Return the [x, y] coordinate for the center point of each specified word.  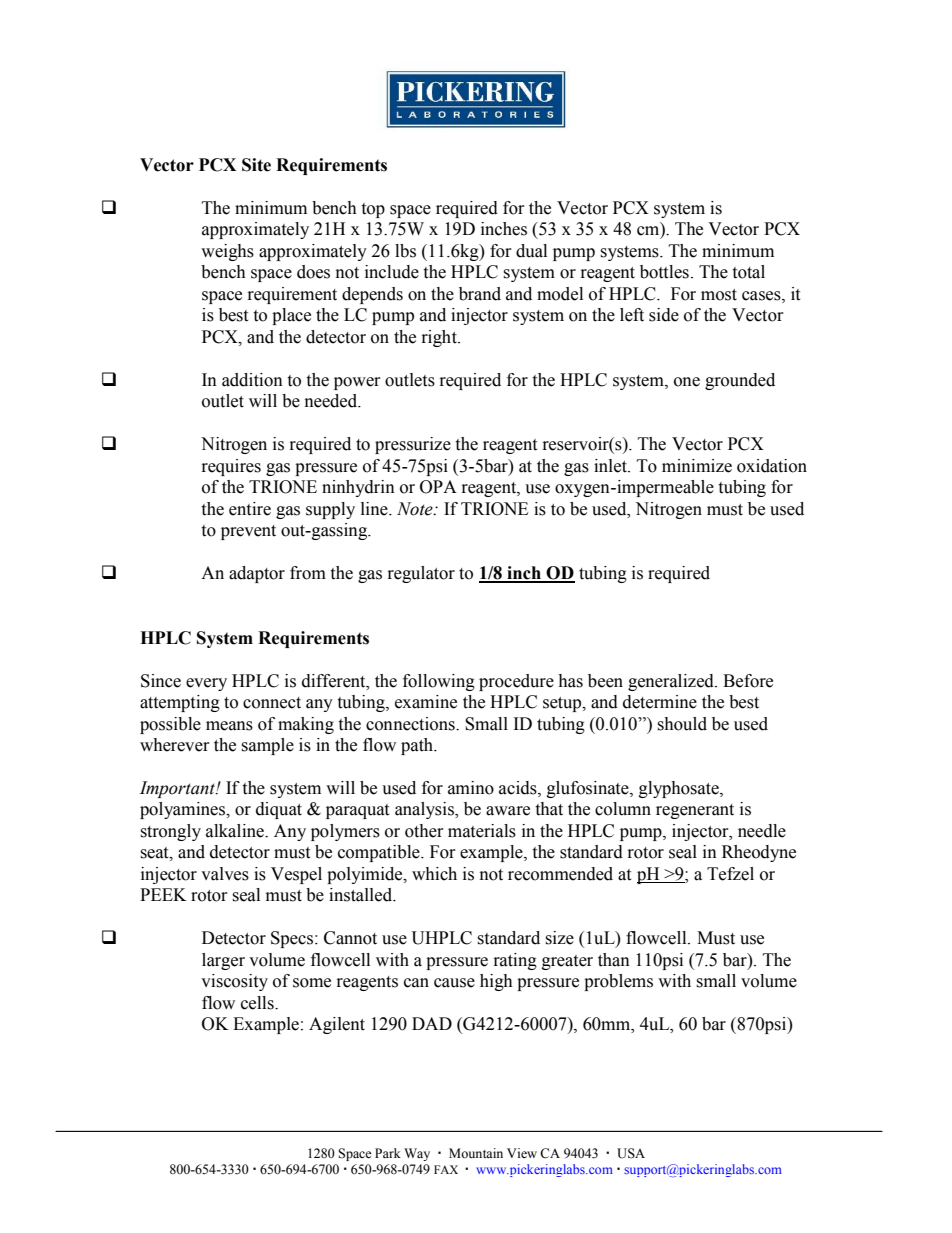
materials [482, 831]
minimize [697, 466]
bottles [664, 272]
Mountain [476, 1153]
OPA [438, 487]
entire [250, 509]
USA [631, 1153]
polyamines [183, 810]
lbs [405, 251]
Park [388, 1153]
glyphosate [680, 789]
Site [256, 165]
